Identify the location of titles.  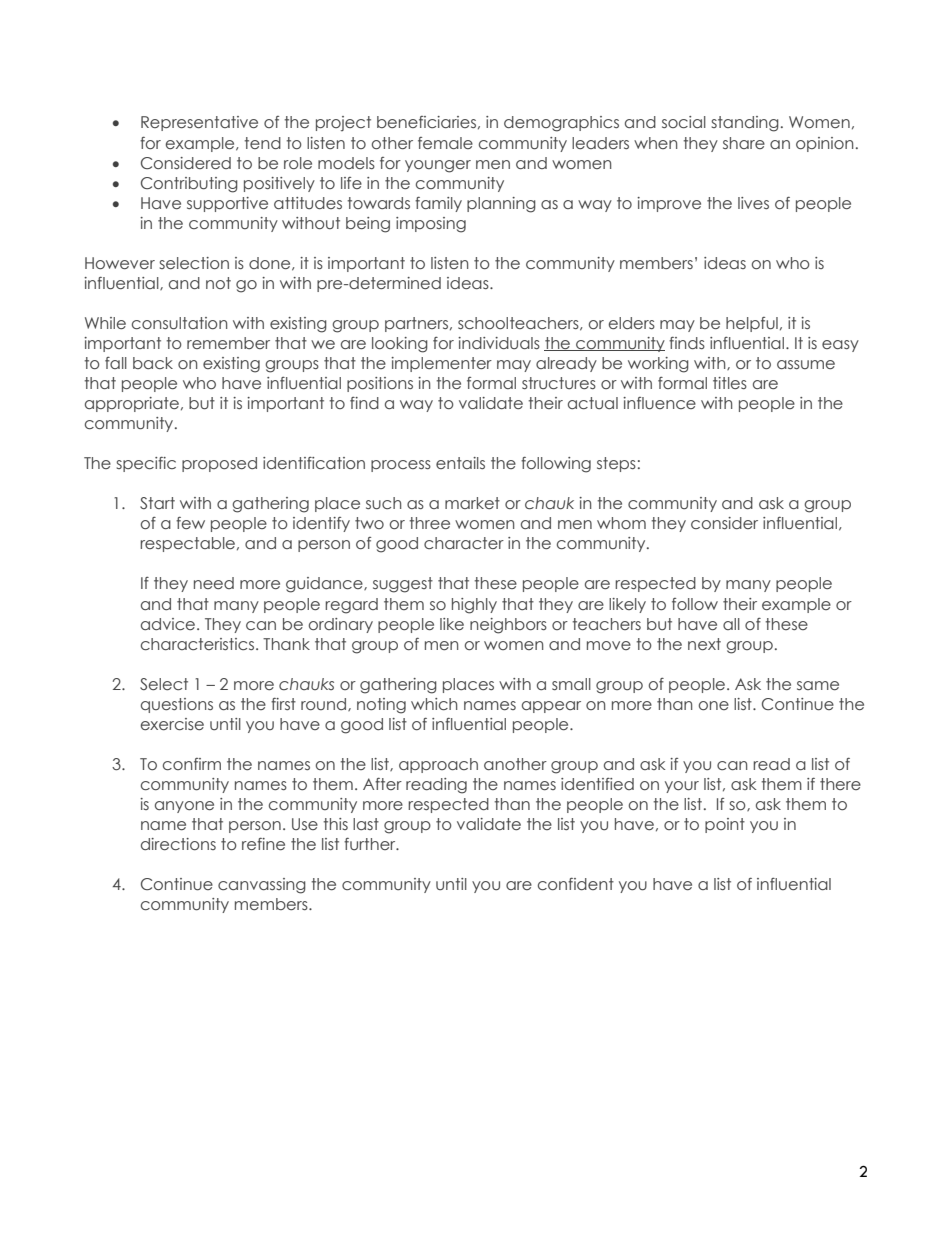
(730, 383).
